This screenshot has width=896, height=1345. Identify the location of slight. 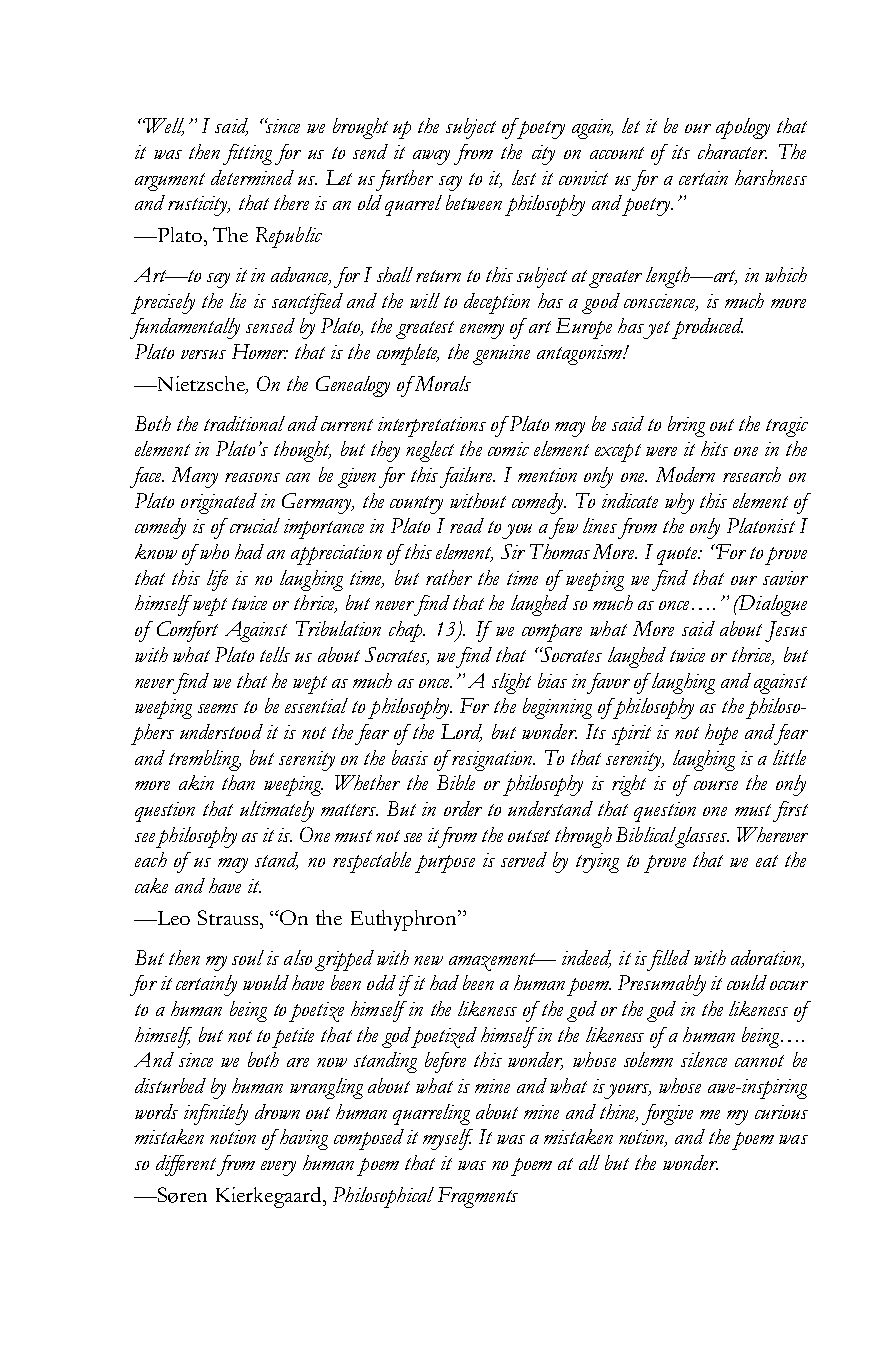
(511, 683).
